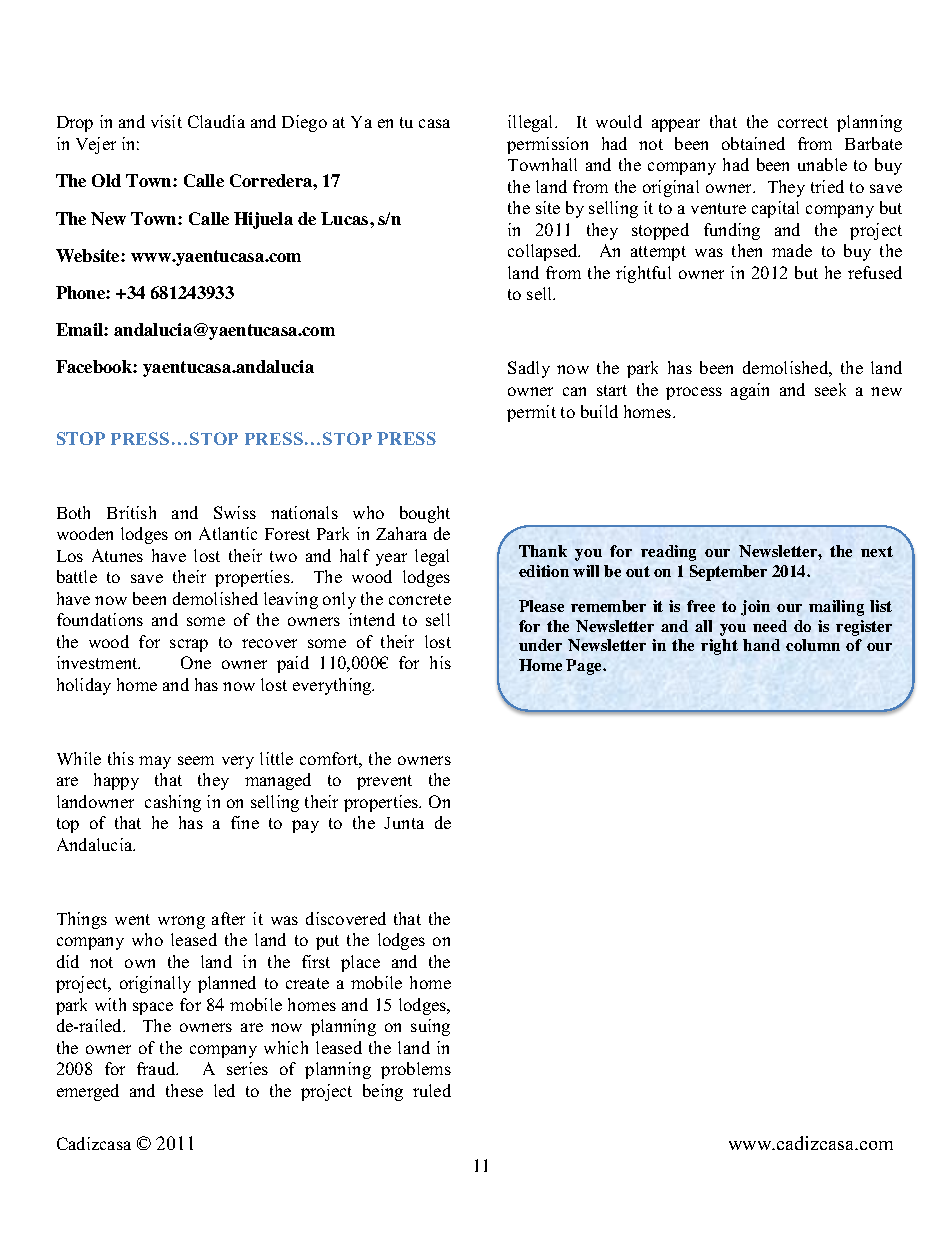  Describe the element at coordinates (384, 782) in the screenshot. I see `prevent` at that location.
